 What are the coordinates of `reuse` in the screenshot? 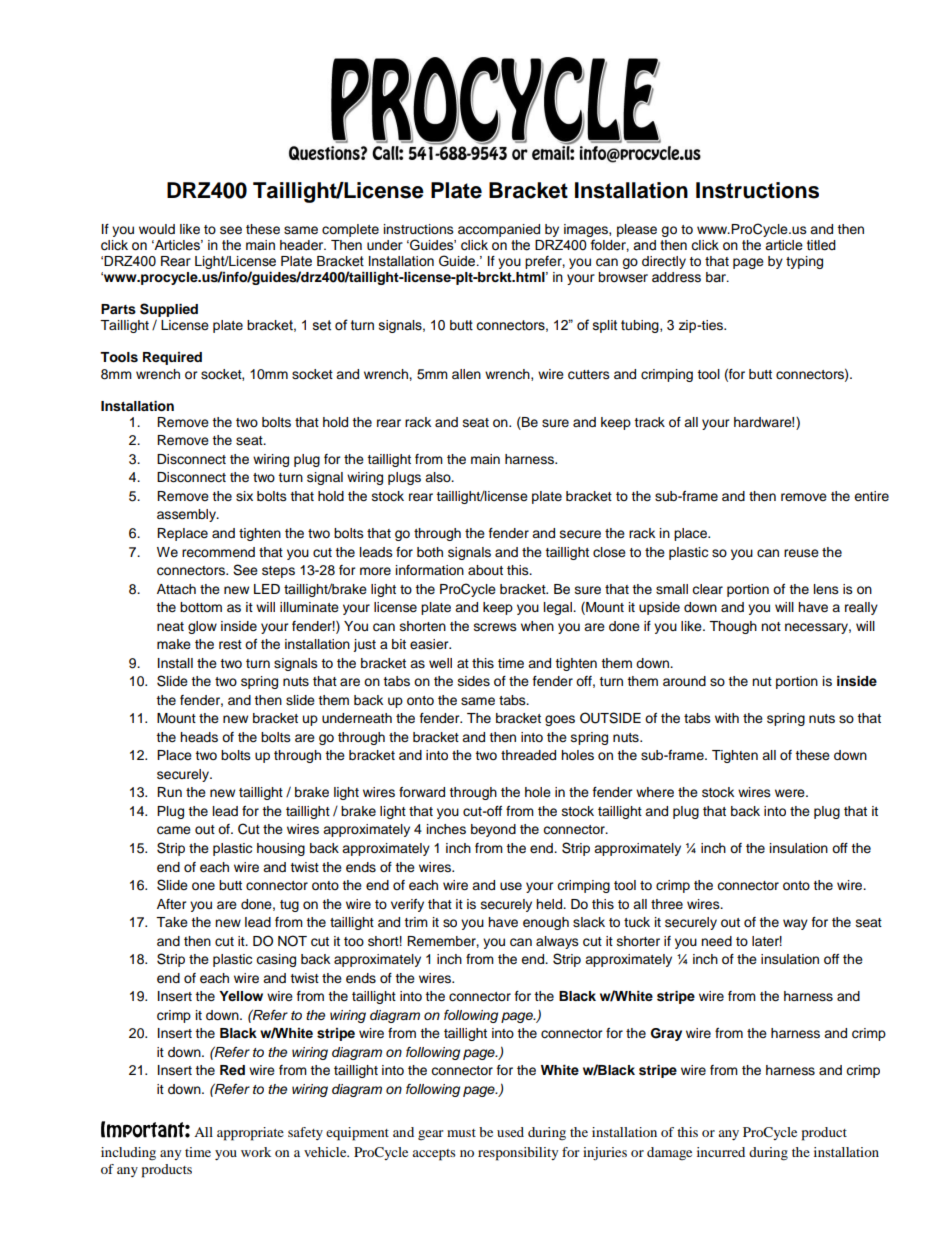 It's located at (801, 553).
